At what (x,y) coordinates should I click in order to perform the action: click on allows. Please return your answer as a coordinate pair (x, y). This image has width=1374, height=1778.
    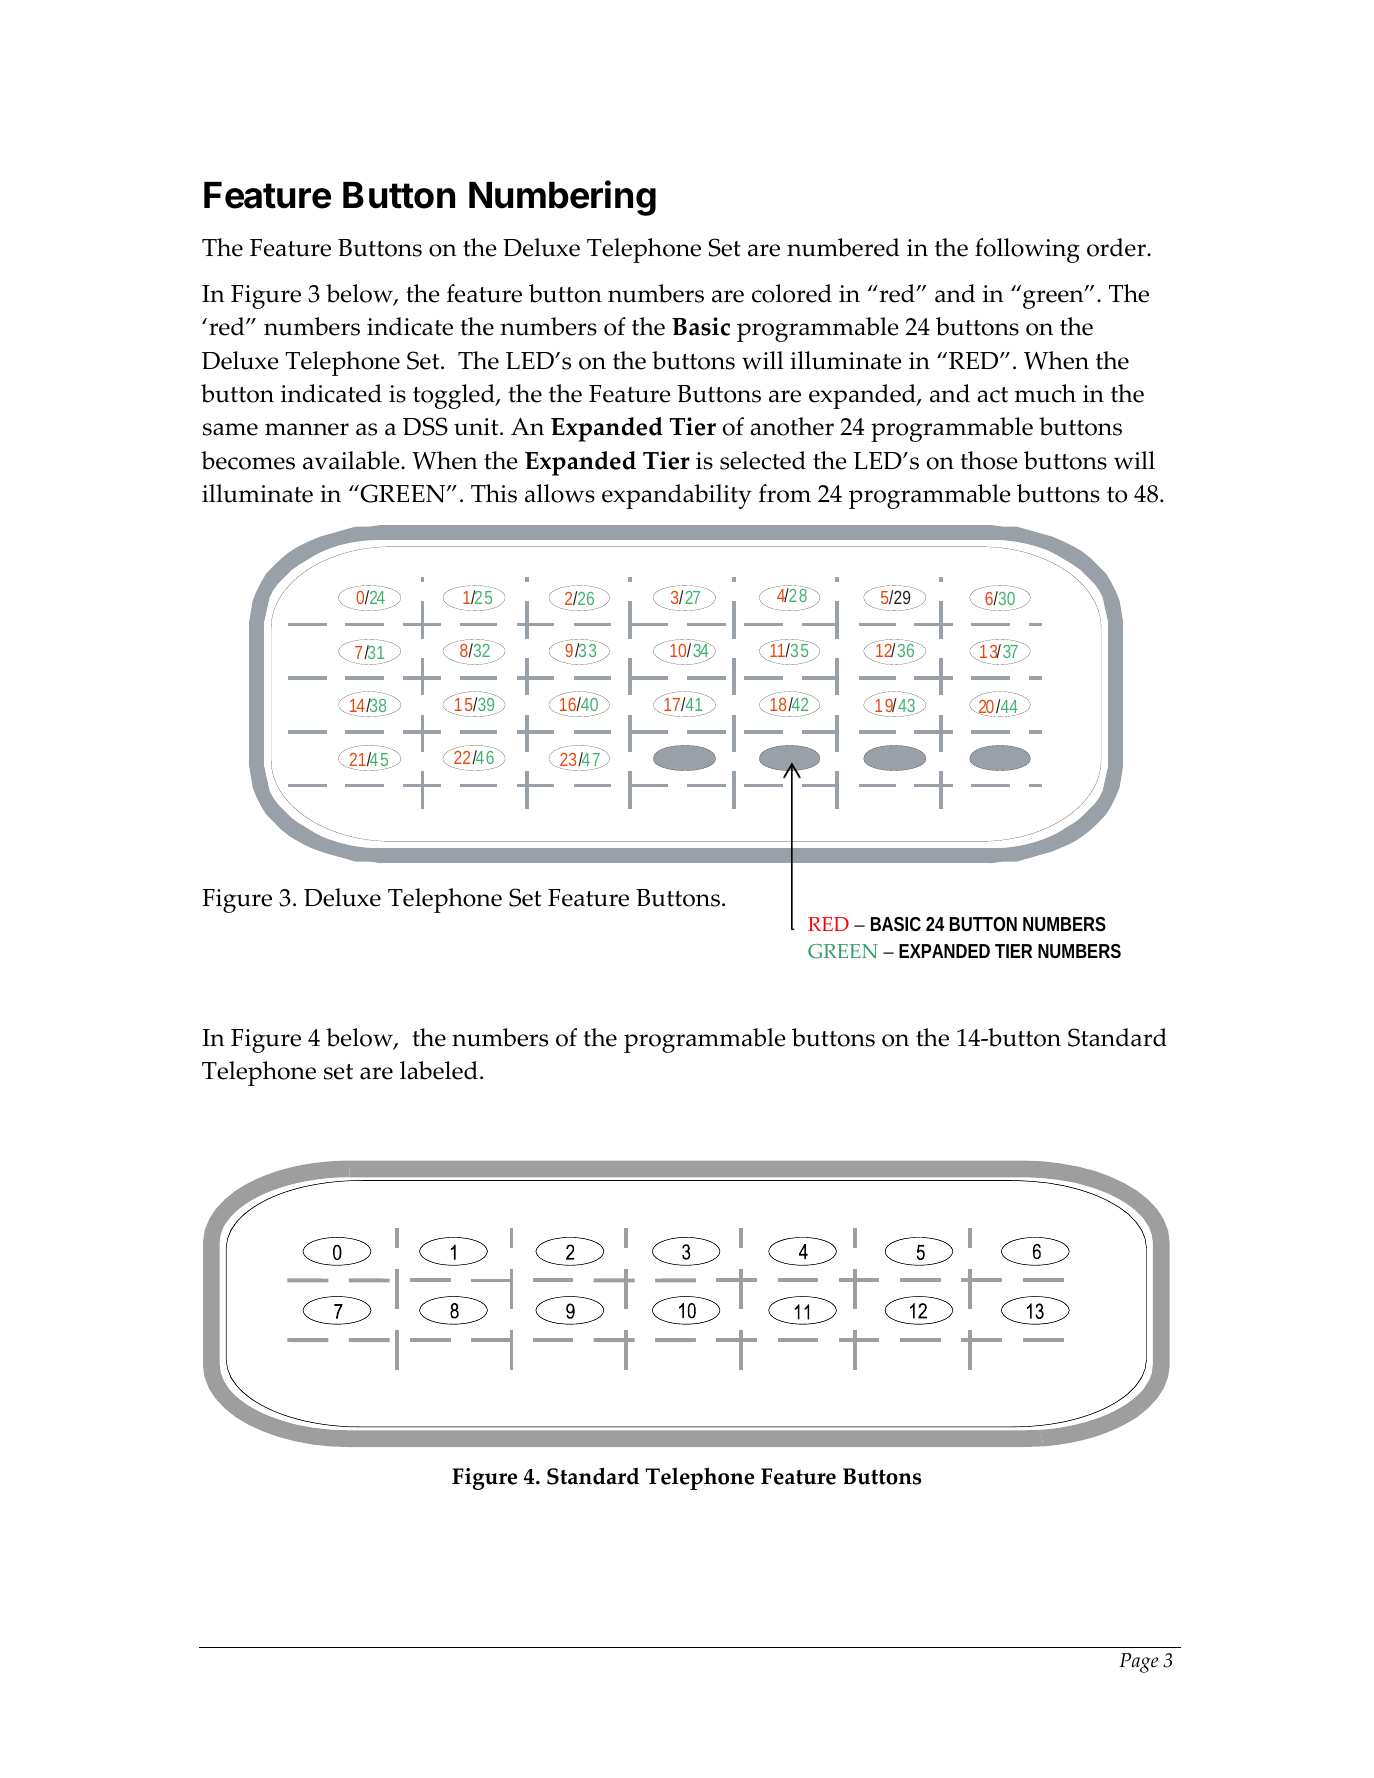
    Looking at the image, I should click on (560, 493).
